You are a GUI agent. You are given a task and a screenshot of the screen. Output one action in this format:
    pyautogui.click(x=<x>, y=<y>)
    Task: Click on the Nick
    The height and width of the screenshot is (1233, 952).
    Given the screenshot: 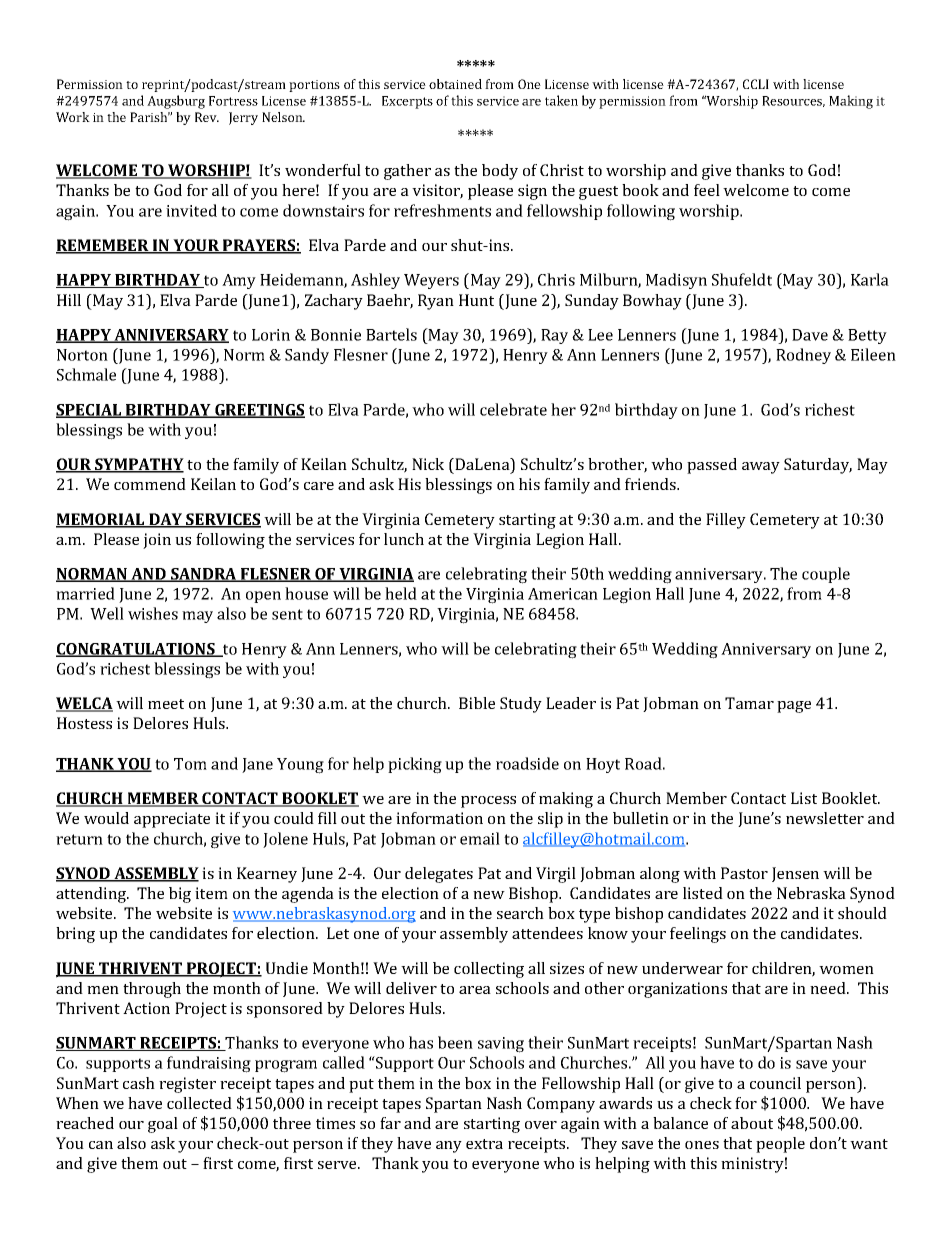 What is the action you would take?
    pyautogui.click(x=428, y=464)
